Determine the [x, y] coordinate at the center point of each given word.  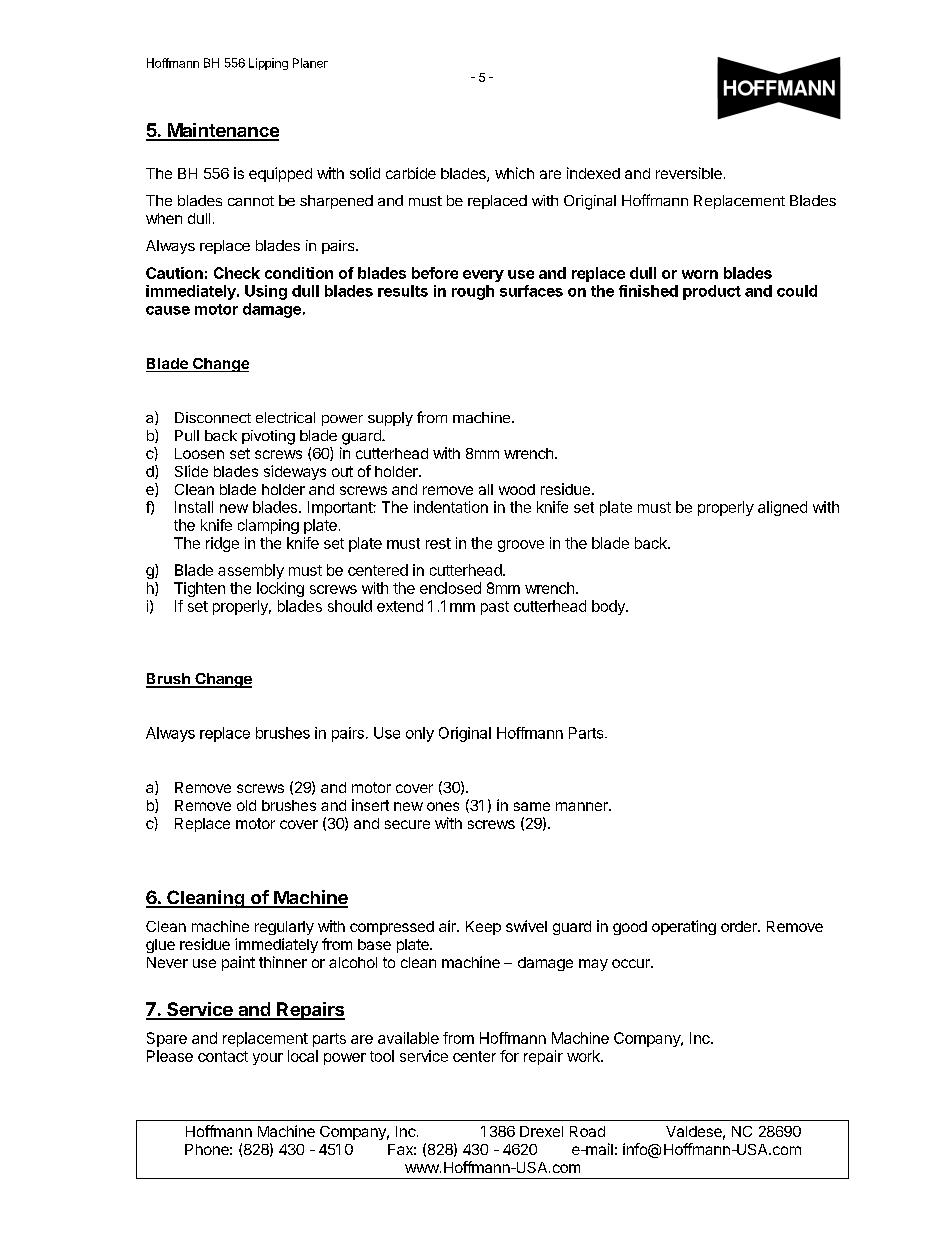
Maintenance [222, 131]
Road [587, 1131]
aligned [782, 508]
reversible [689, 173]
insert [370, 805]
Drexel [541, 1131]
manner [583, 806]
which [514, 173]
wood [517, 489]
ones [443, 806]
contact [223, 1056]
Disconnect [213, 417]
